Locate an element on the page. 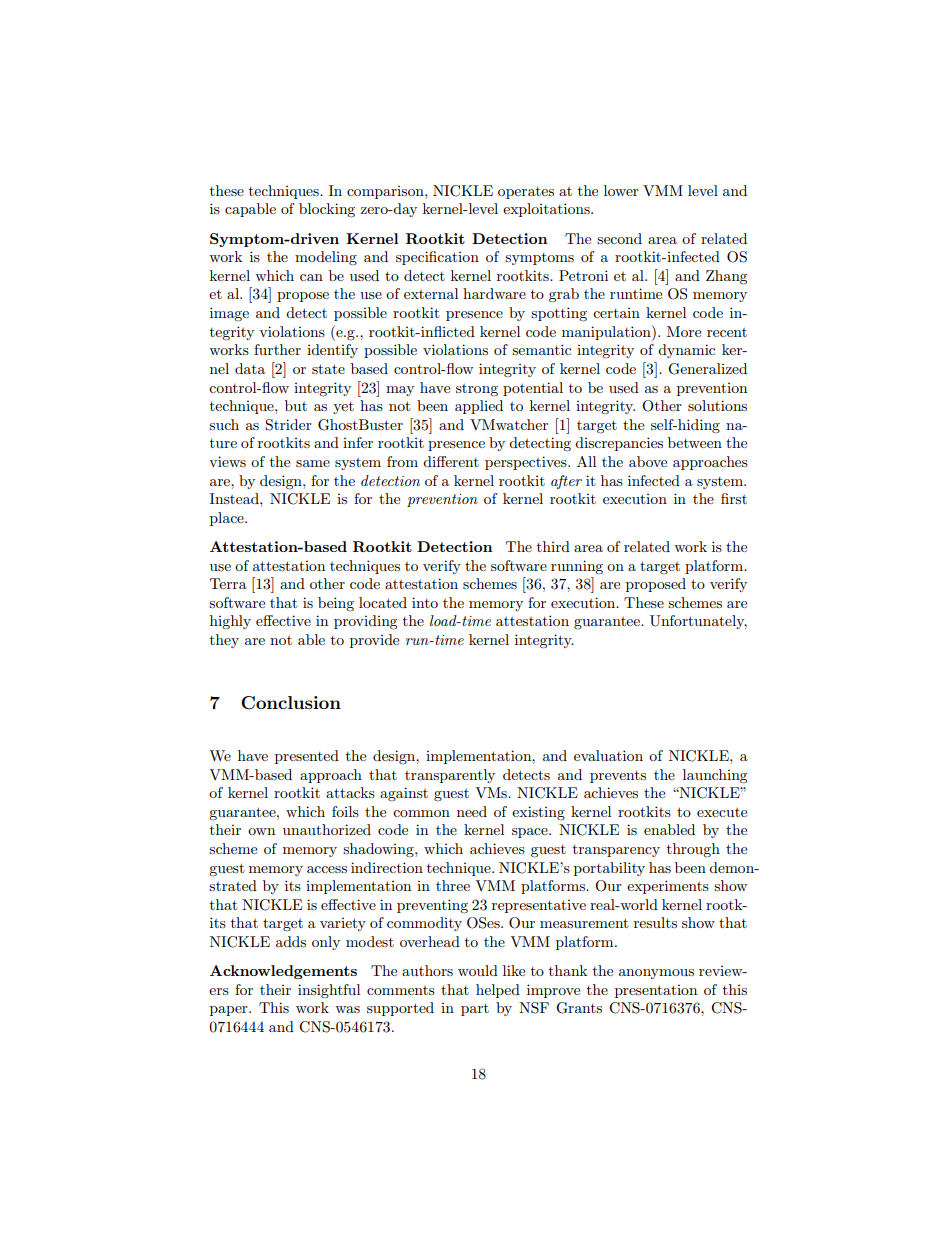  Conclusion is located at coordinates (291, 703).
